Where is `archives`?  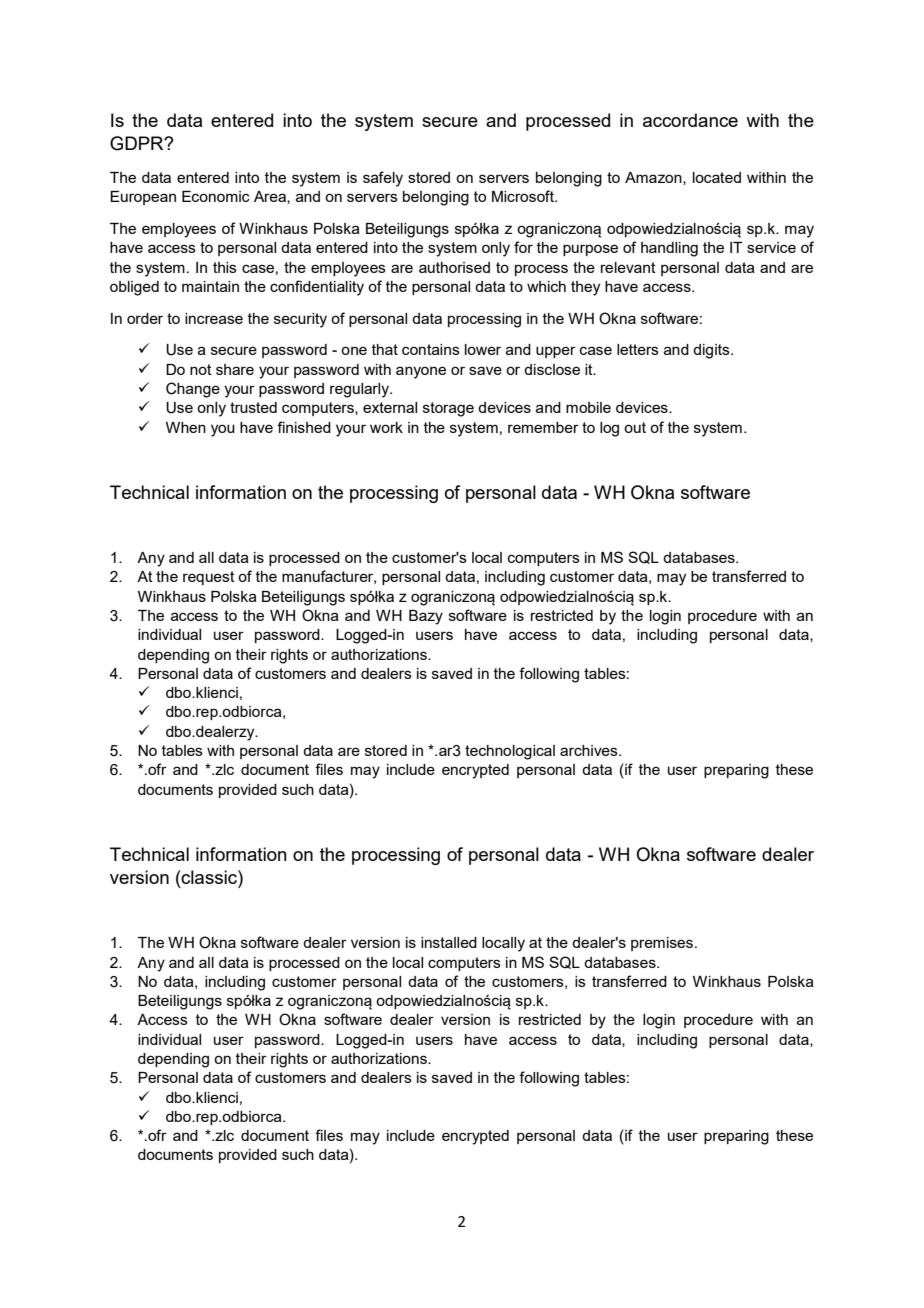
archives is located at coordinates (590, 750).
